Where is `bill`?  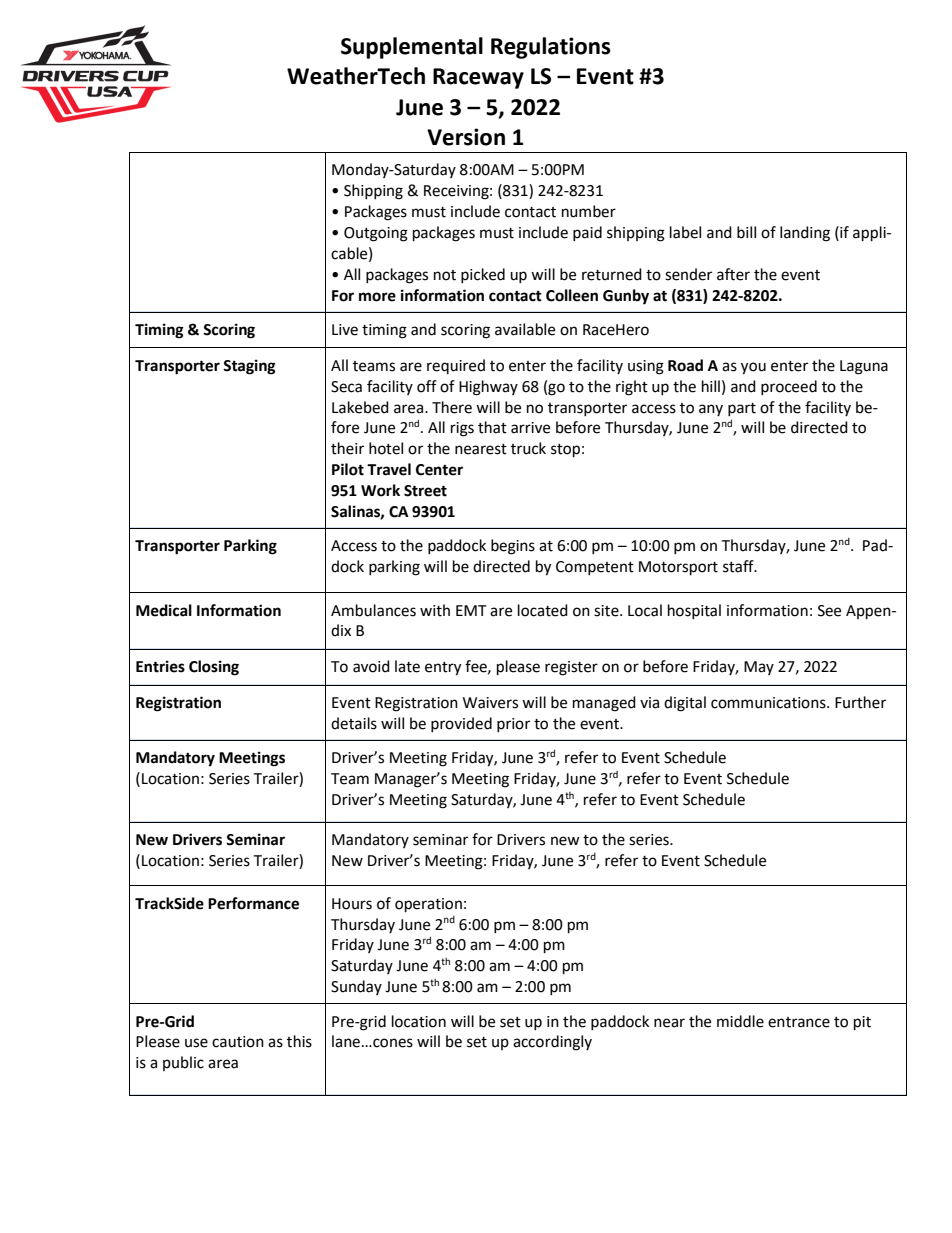 bill is located at coordinates (746, 232).
